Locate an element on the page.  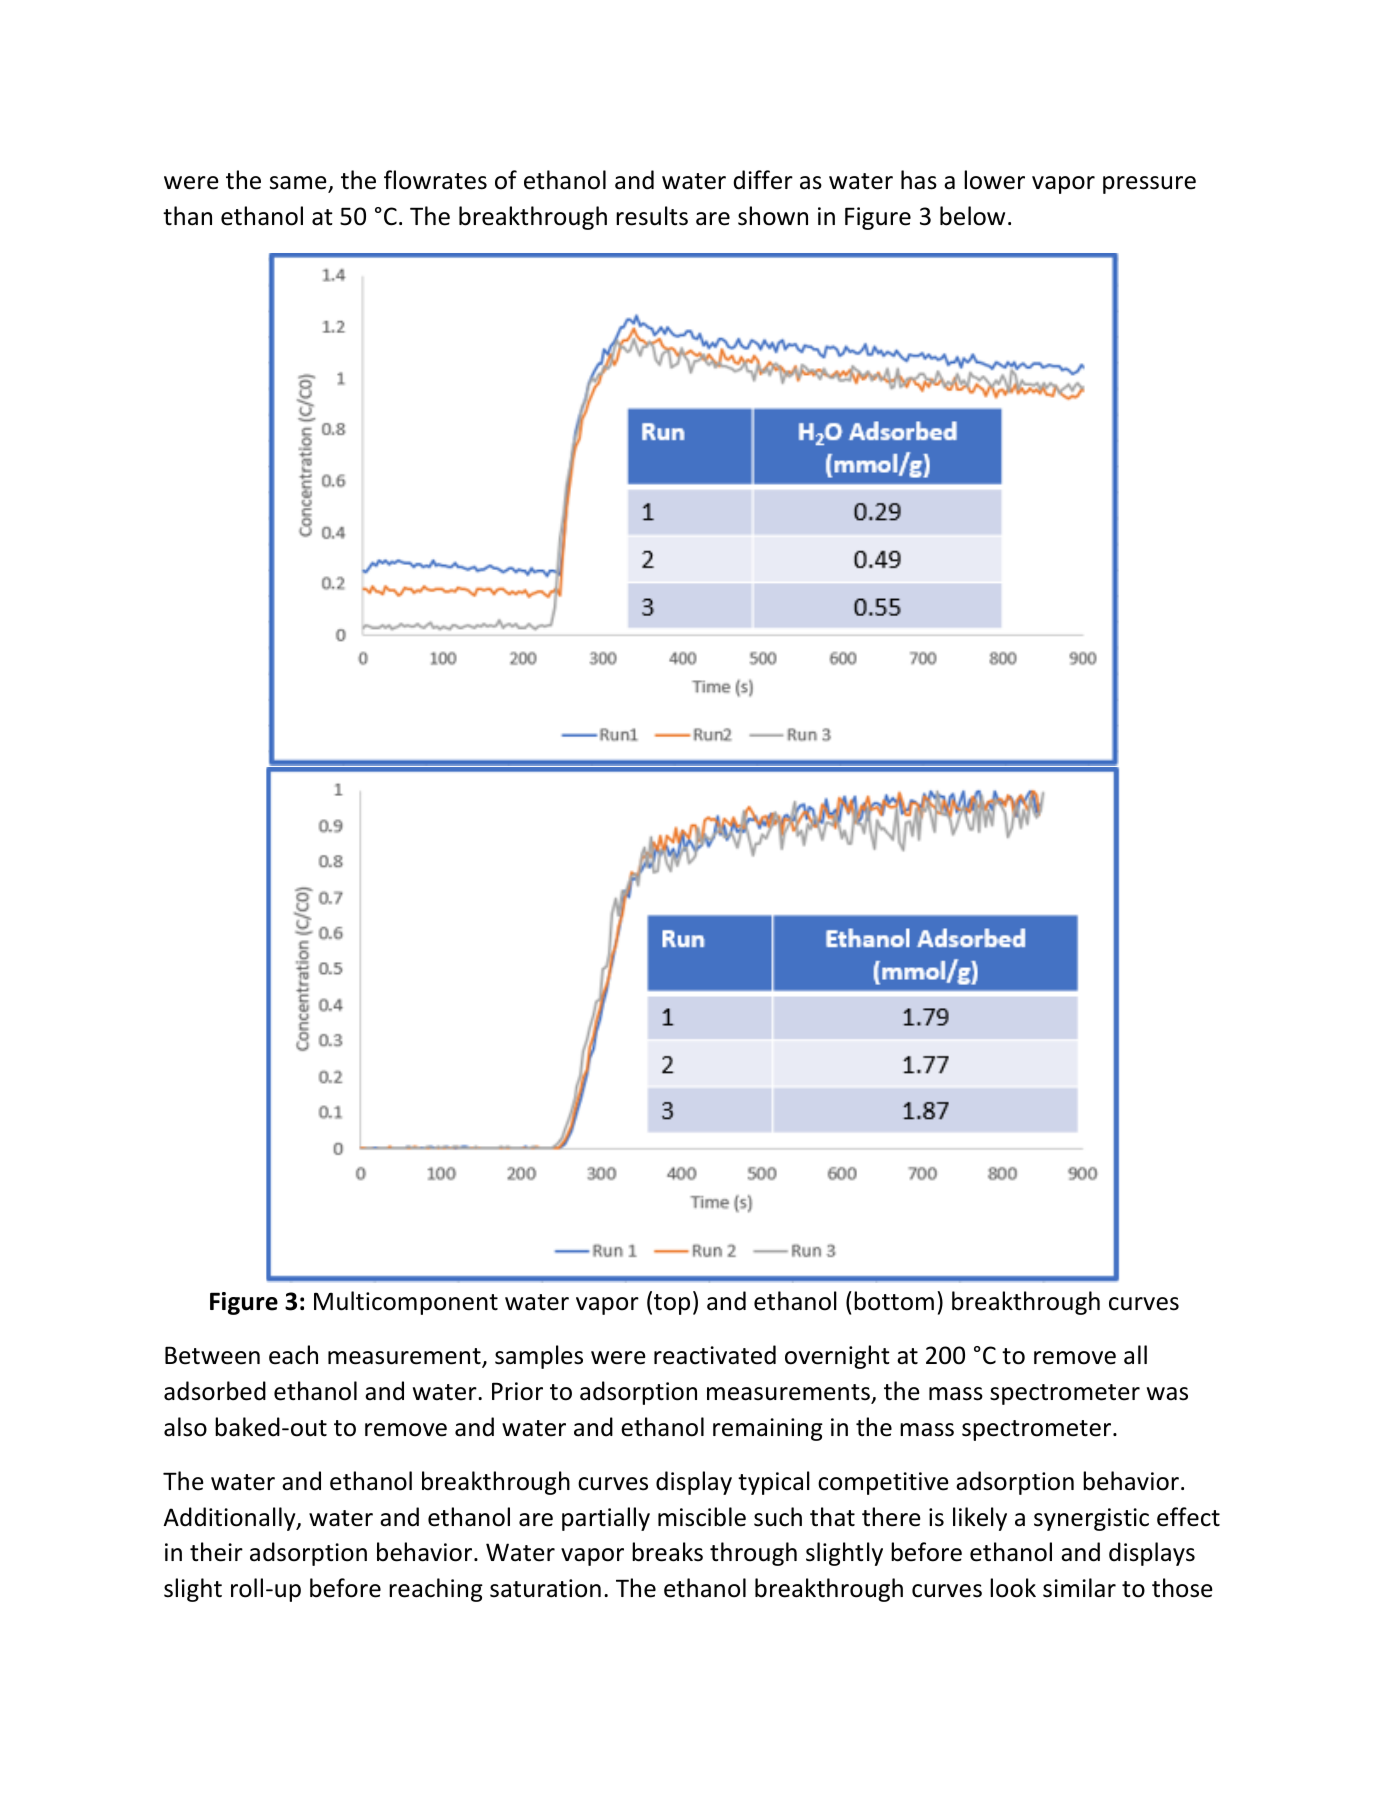
results is located at coordinates (652, 216).
